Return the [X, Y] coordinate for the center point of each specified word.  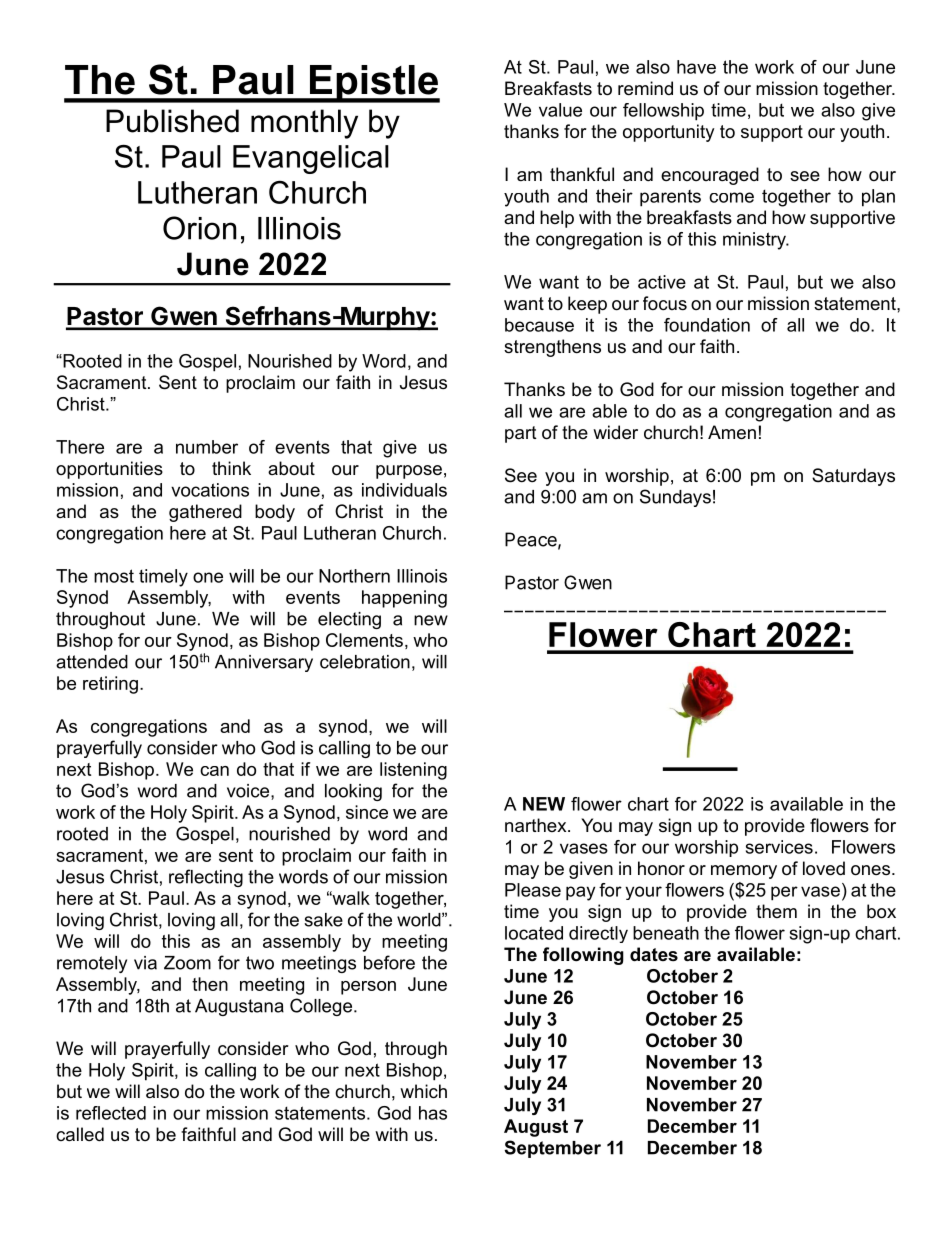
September [552, 1149]
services [779, 847]
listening [413, 771]
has [433, 1113]
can [214, 771]
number [207, 447]
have [696, 67]
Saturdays [853, 477]
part [521, 434]
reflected [111, 1113]
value [560, 110]
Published [172, 121]
